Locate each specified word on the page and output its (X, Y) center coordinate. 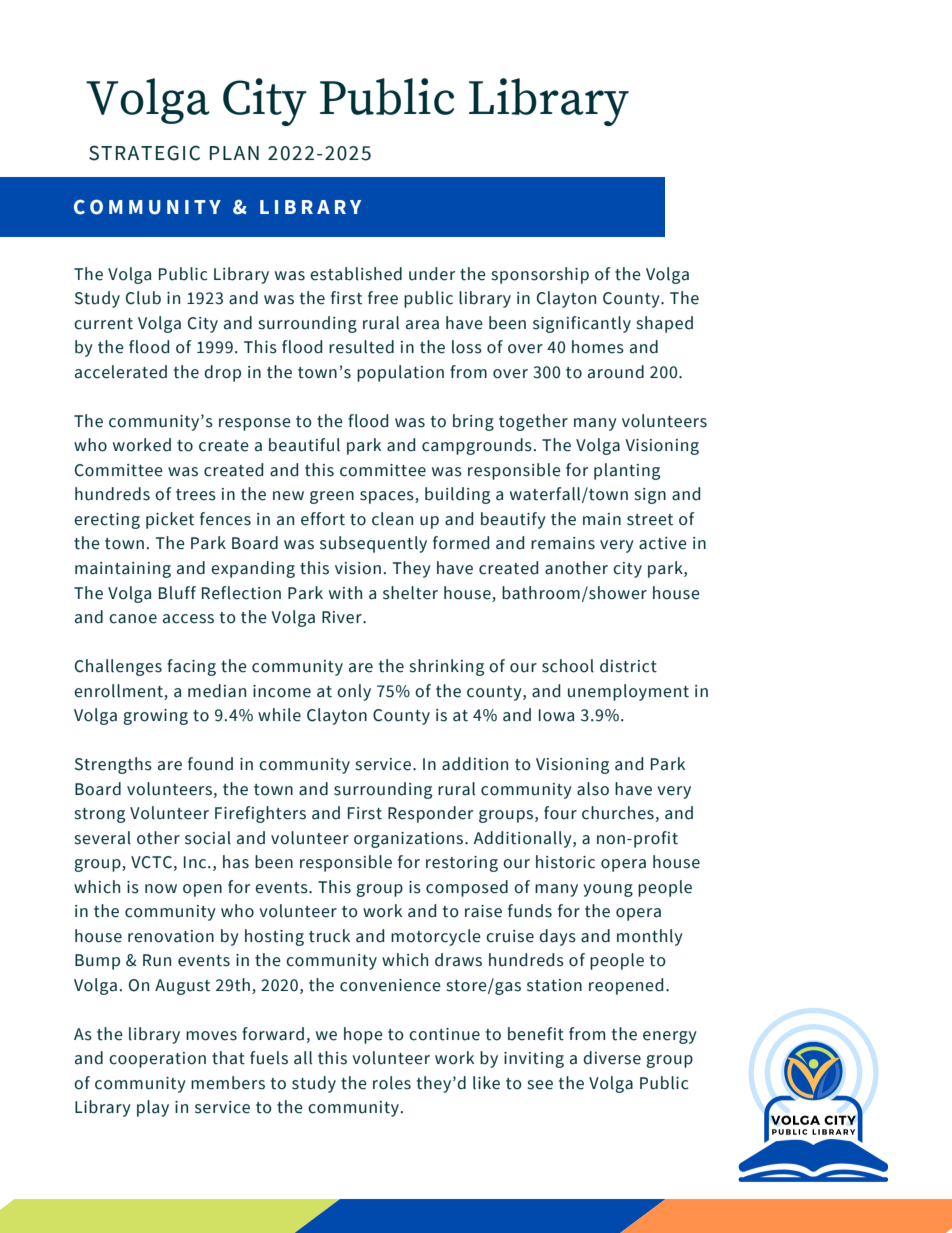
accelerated (121, 372)
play (153, 1108)
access (188, 619)
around (616, 372)
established (356, 274)
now (161, 889)
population (400, 373)
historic (565, 862)
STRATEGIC (144, 153)
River (343, 617)
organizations (410, 840)
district (628, 666)
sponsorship (540, 275)
